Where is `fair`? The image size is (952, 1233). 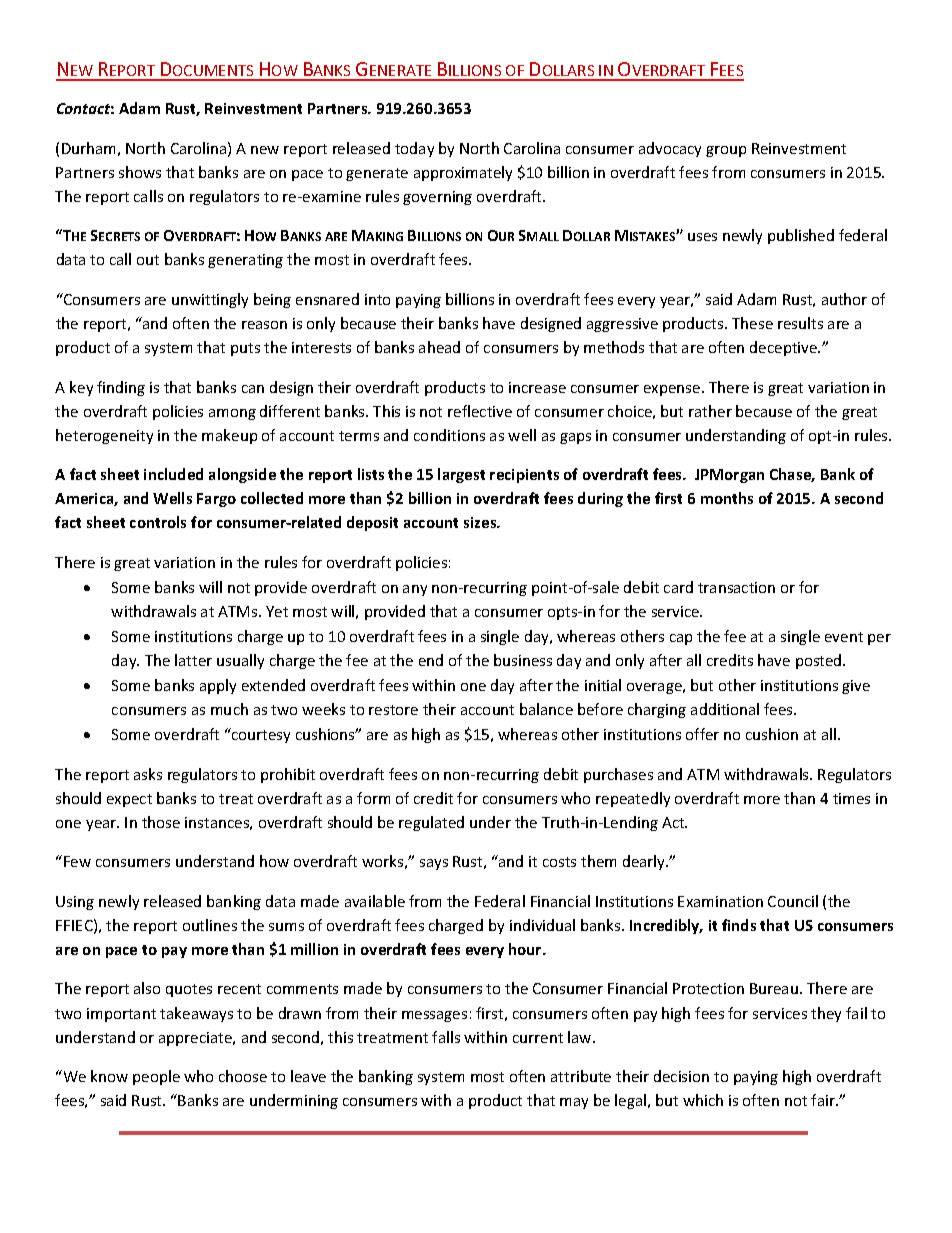 fair is located at coordinates (824, 1100).
